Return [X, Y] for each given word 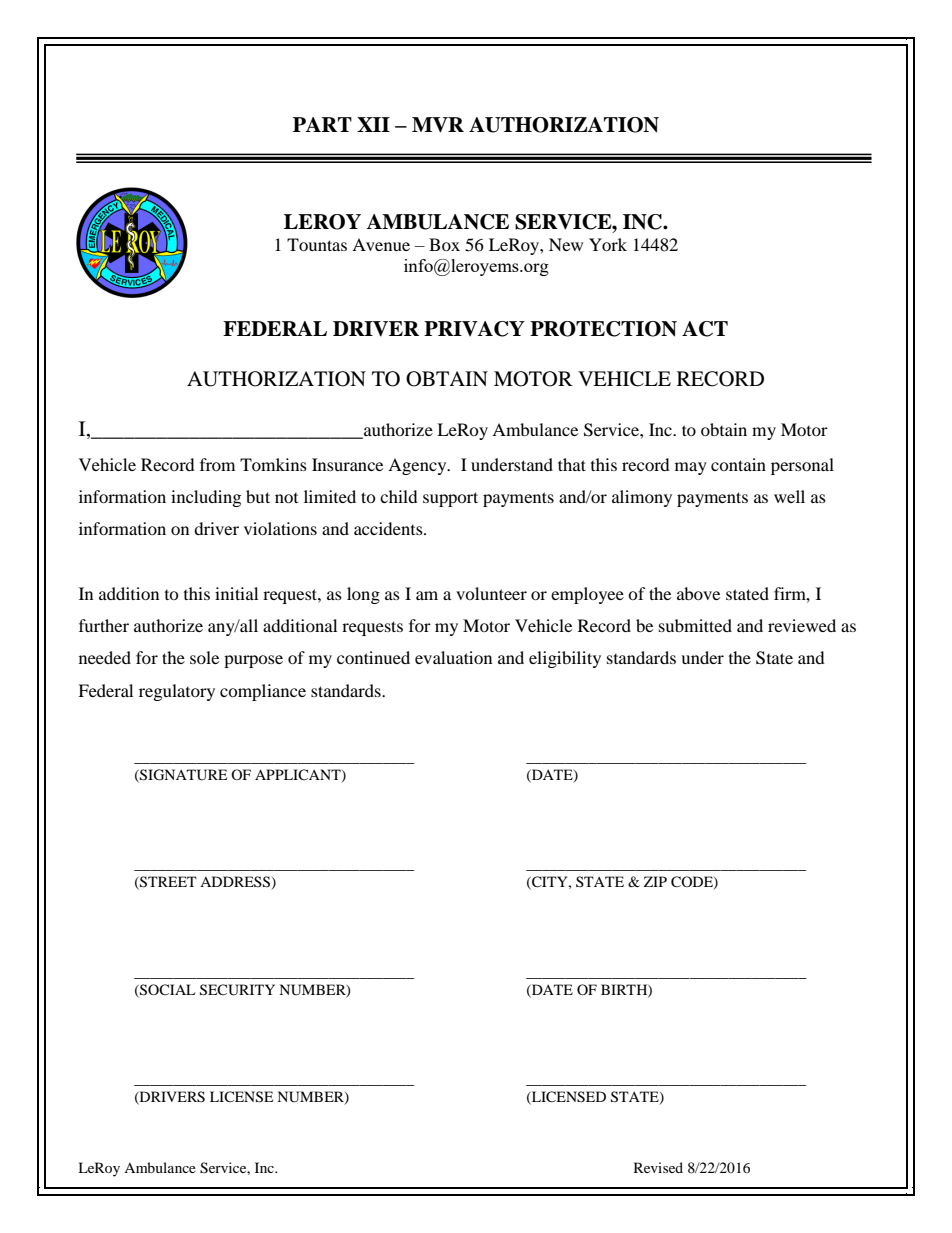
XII [373, 124]
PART [322, 124]
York [608, 244]
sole [204, 657]
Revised [658, 1167]
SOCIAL [166, 990]
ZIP [655, 881]
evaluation [453, 657]
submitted [695, 625]
